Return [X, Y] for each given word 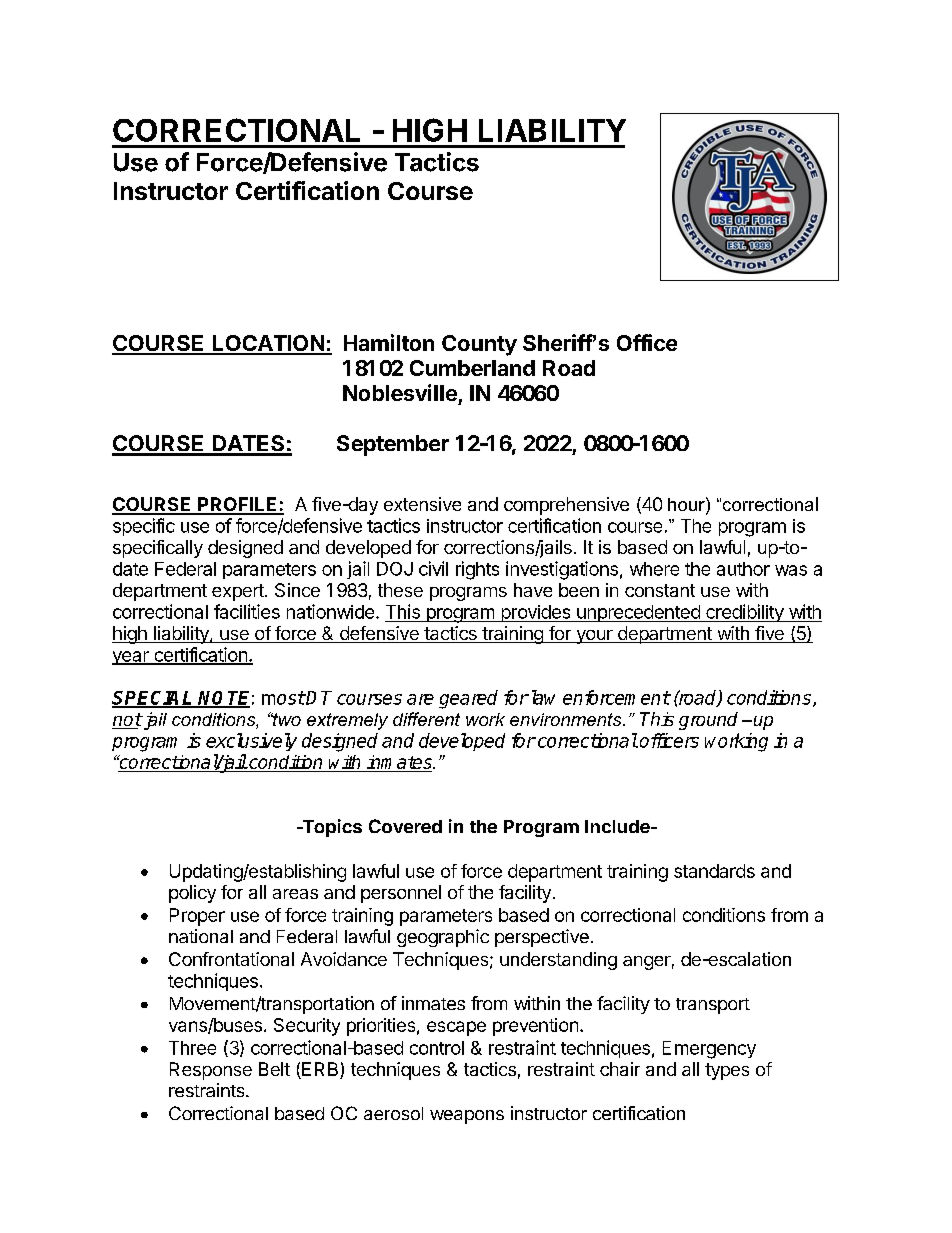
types [727, 1071]
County [479, 345]
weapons [467, 1117]
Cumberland [472, 368]
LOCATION [268, 344]
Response [211, 1071]
